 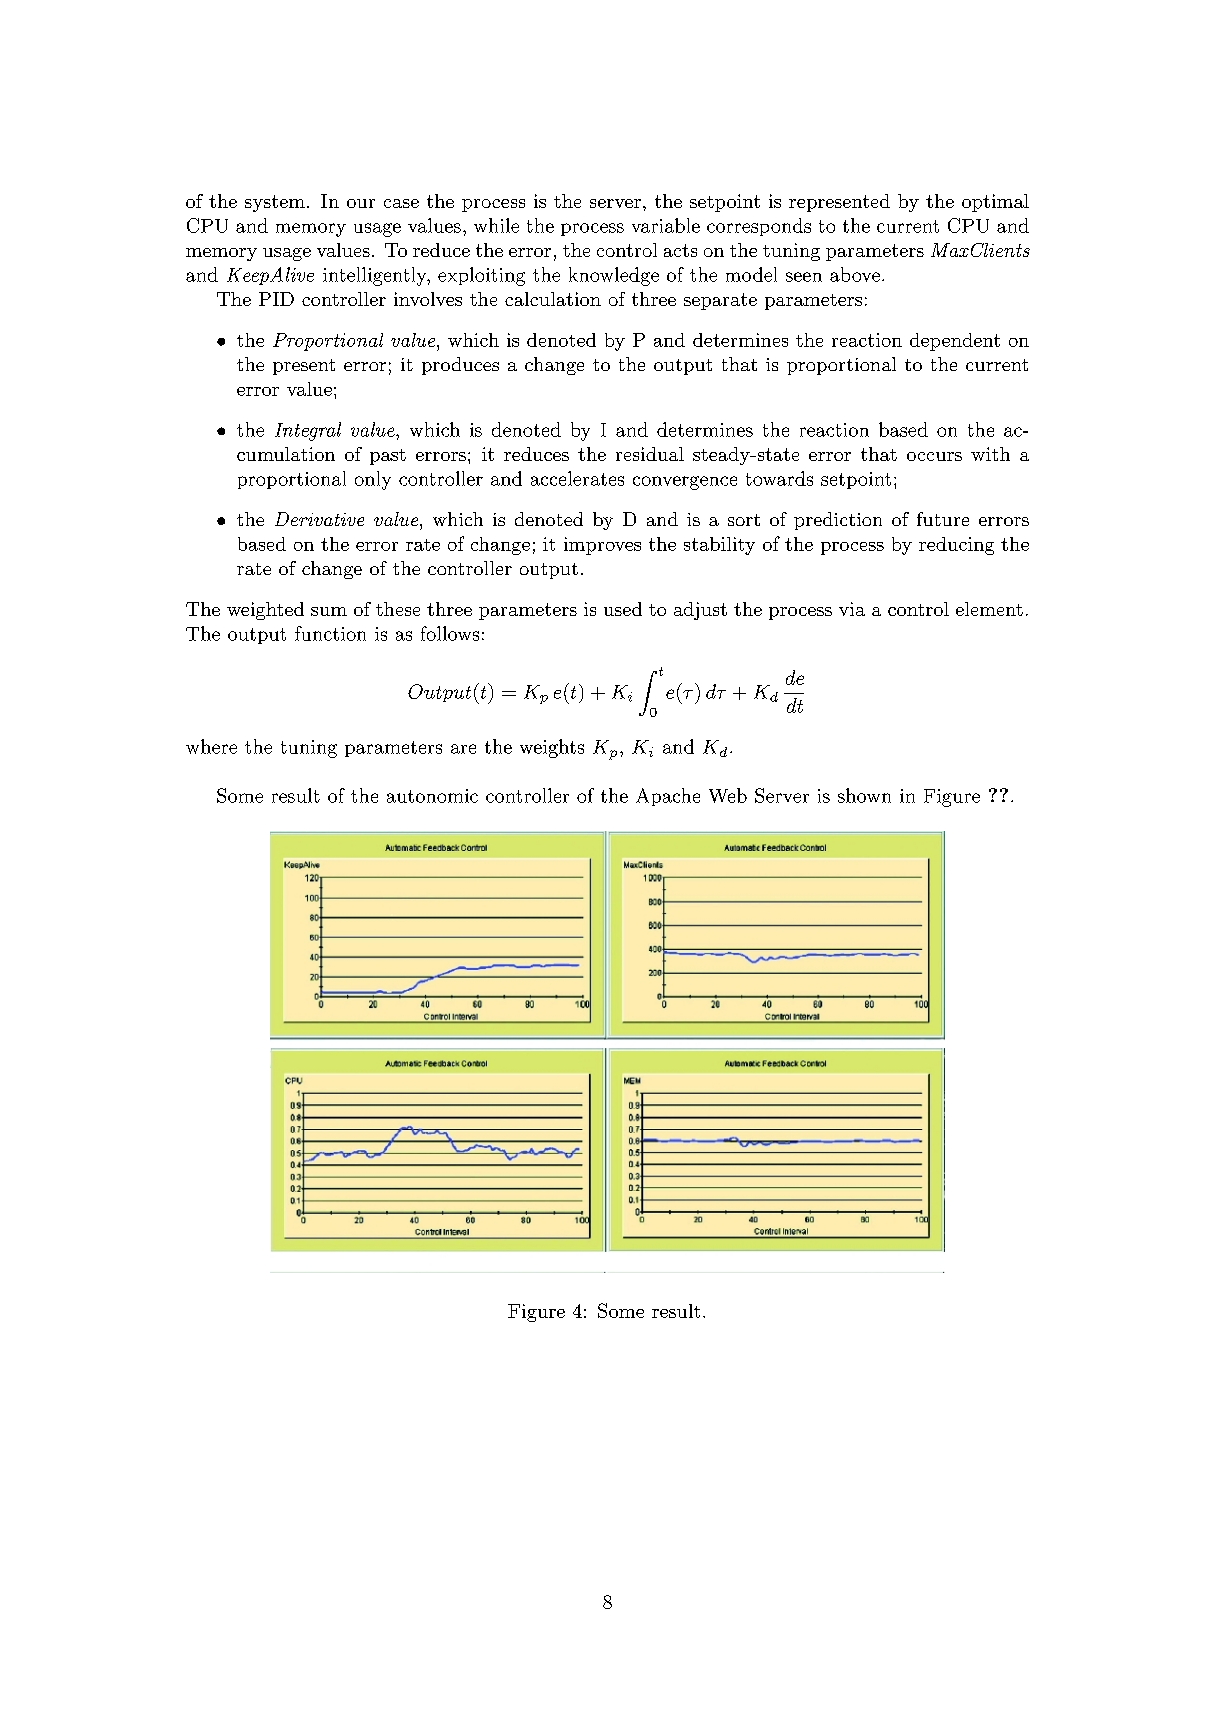 What do you see at coordinates (319, 519) in the image?
I see `Derivative` at bounding box center [319, 519].
